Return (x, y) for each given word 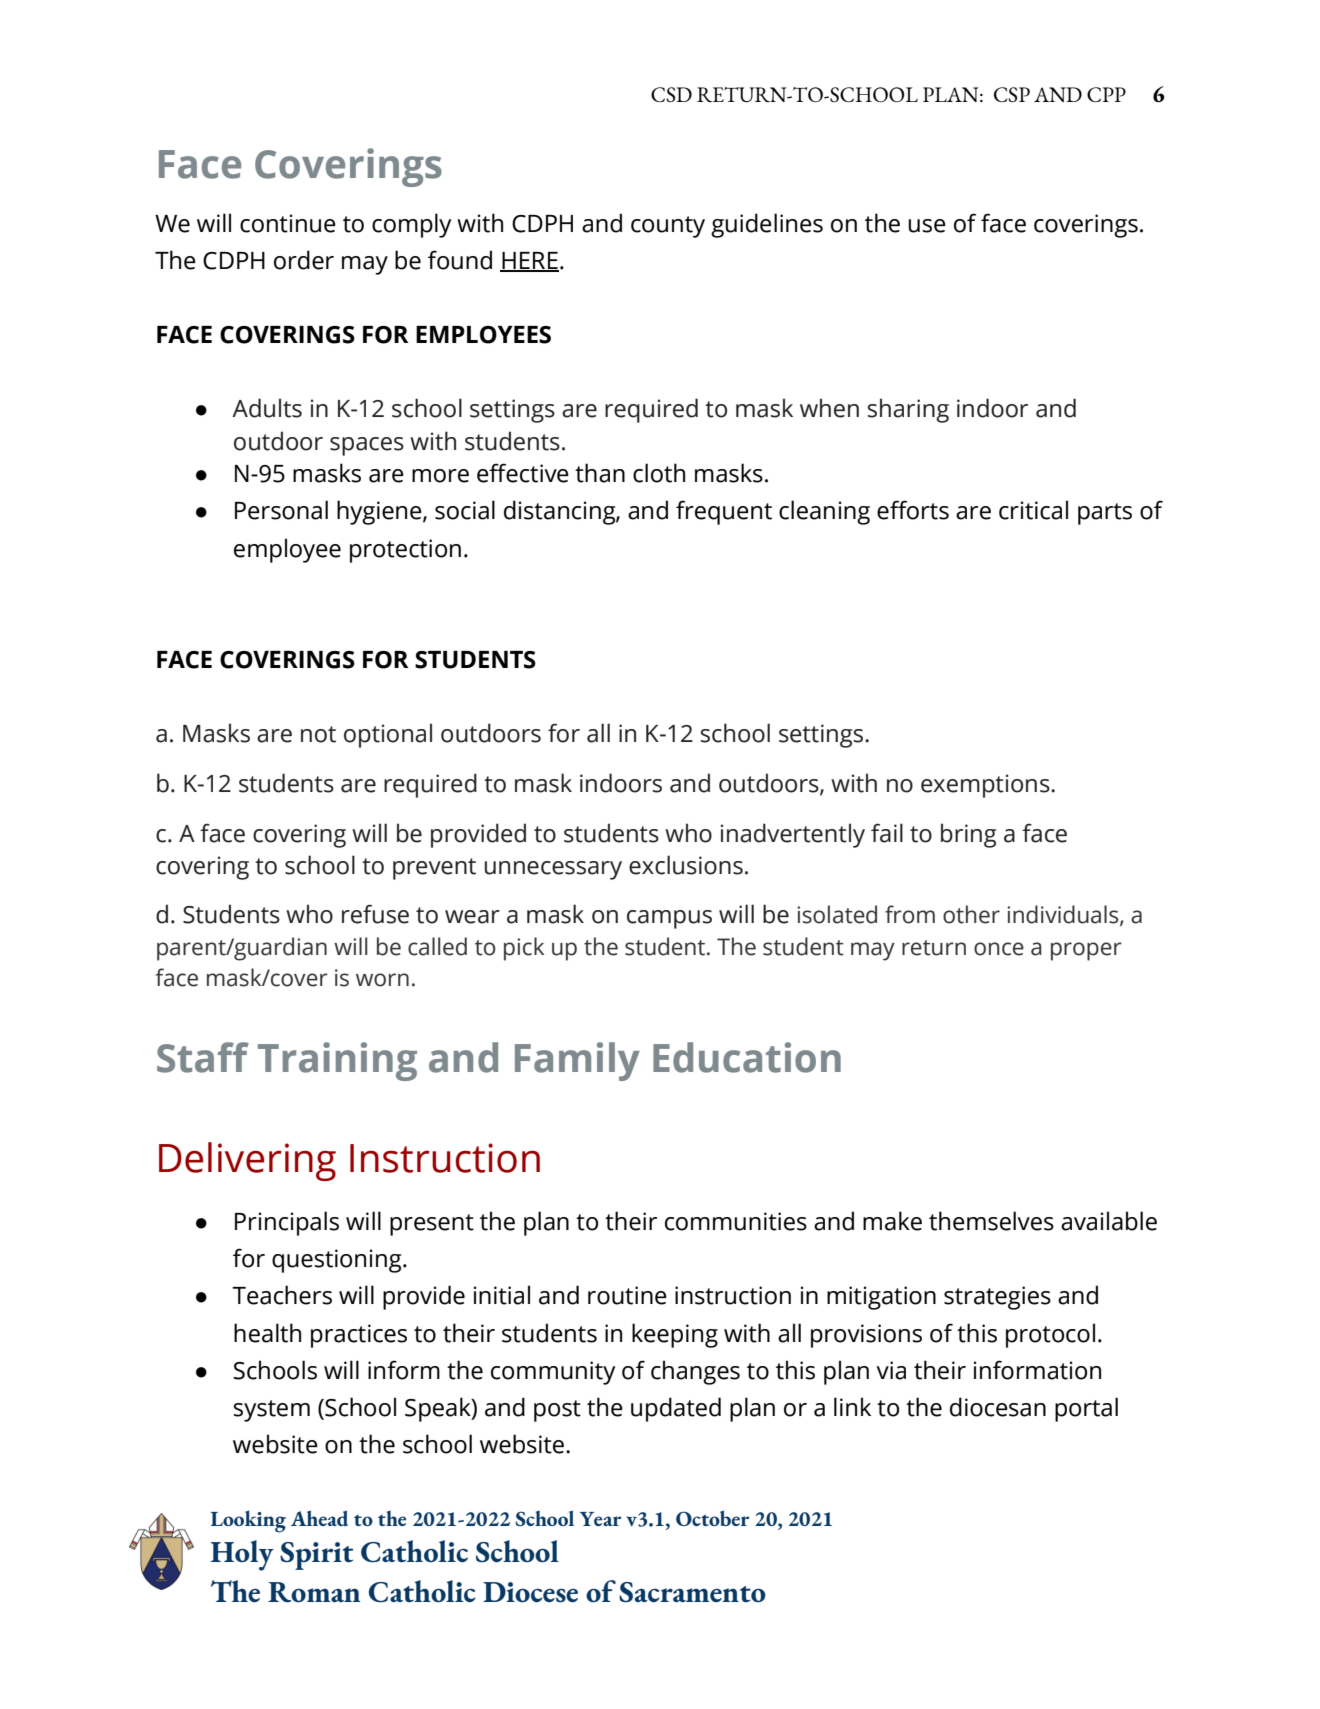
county (668, 227)
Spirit (316, 1556)
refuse (375, 914)
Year (600, 1519)
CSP (1012, 94)
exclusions (686, 865)
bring (968, 835)
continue (288, 223)
